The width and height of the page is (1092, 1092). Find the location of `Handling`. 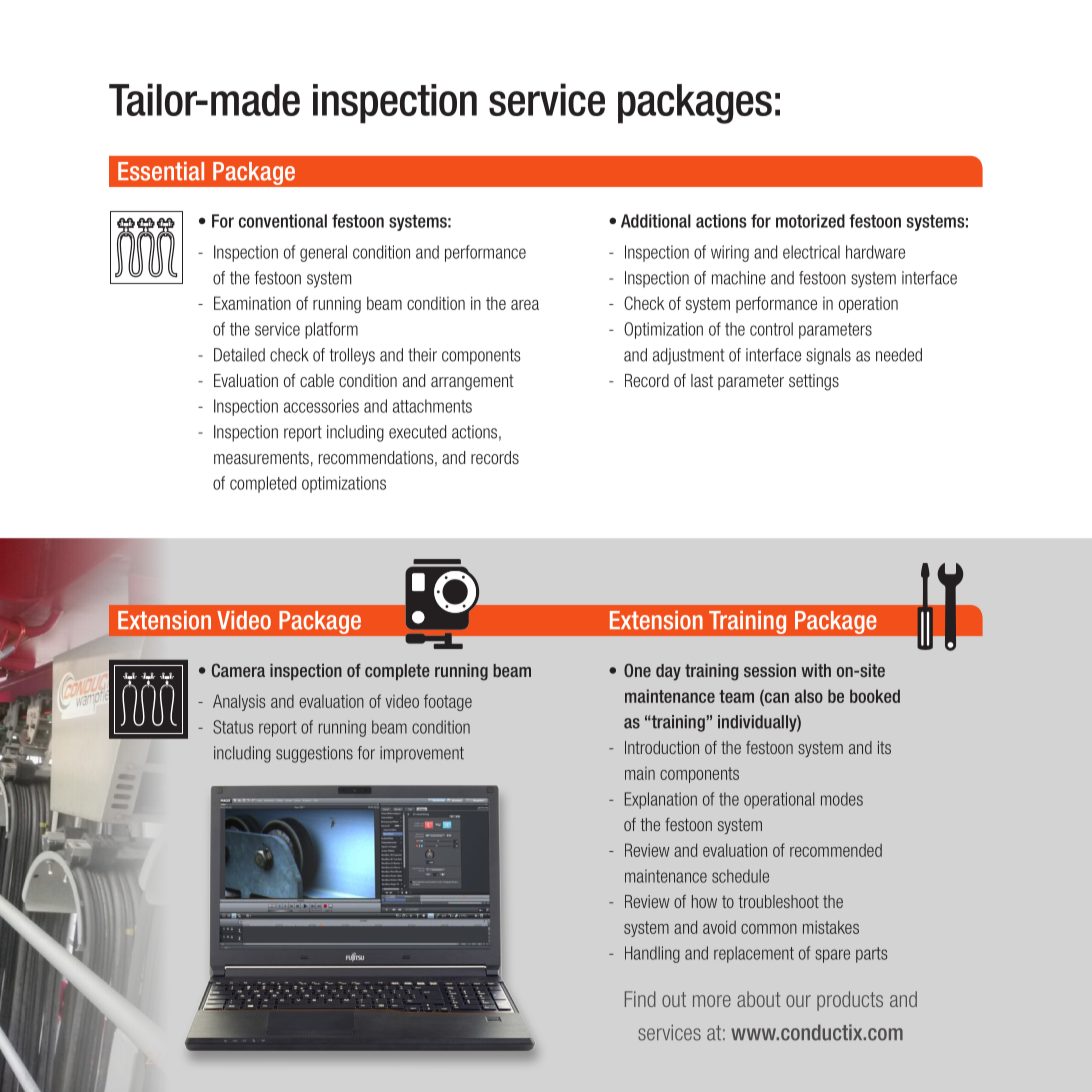

Handling is located at coordinates (652, 954).
